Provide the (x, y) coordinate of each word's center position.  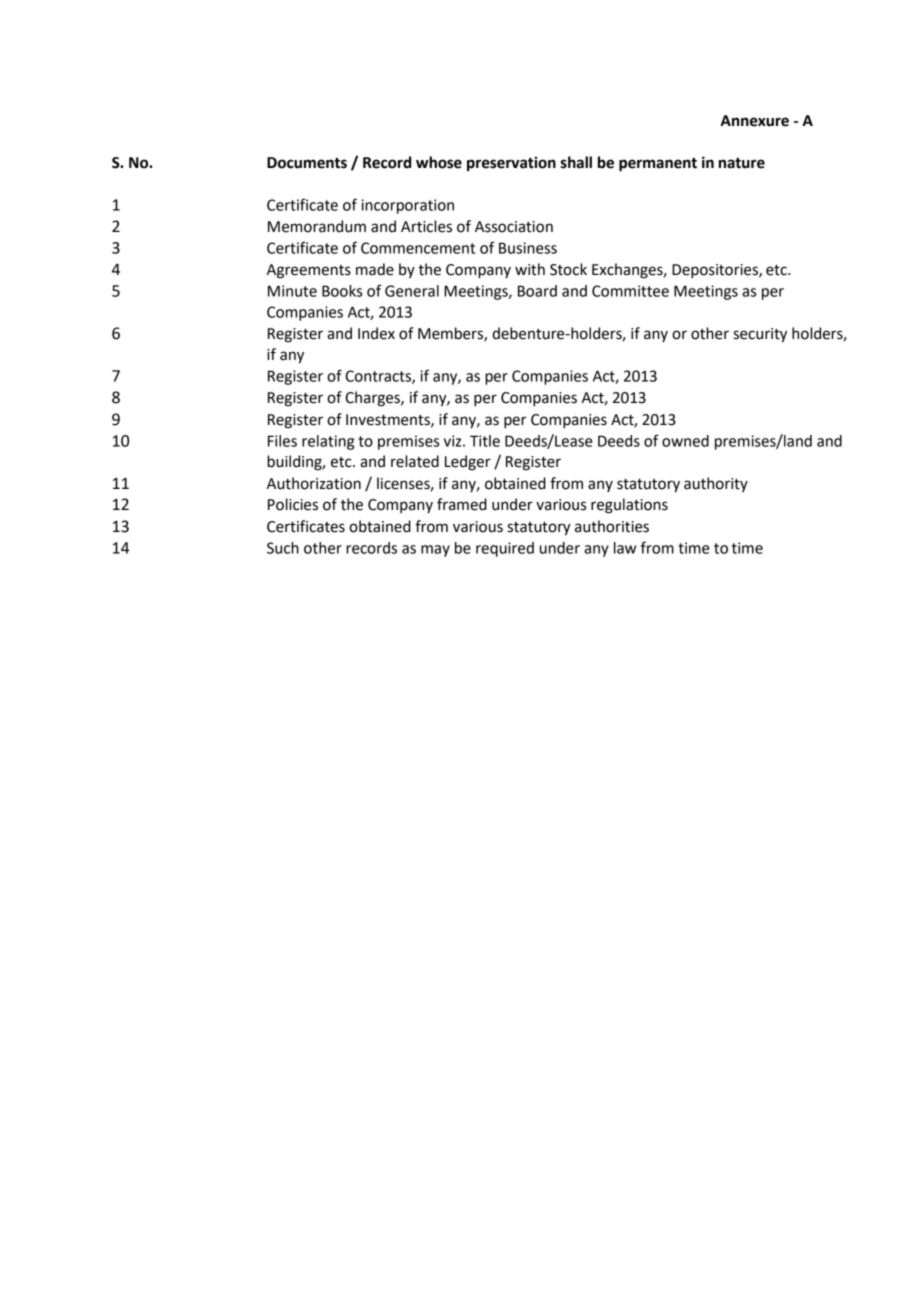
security (760, 335)
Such (283, 548)
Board (537, 291)
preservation (511, 164)
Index (376, 333)
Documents (307, 163)
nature (742, 163)
